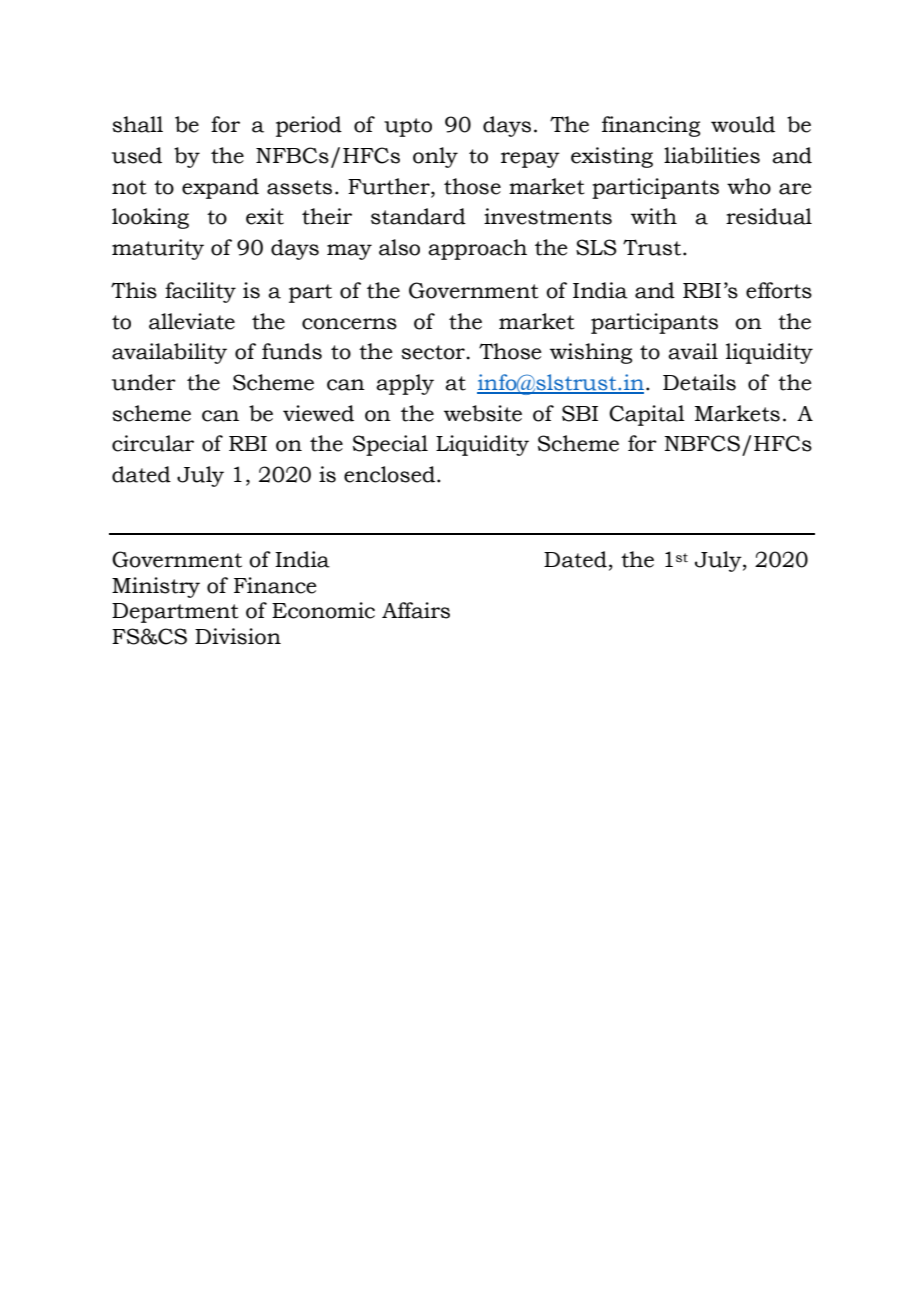 This screenshot has width=924, height=1308. Describe the element at coordinates (405, 384) in the screenshot. I see `apply` at that location.
